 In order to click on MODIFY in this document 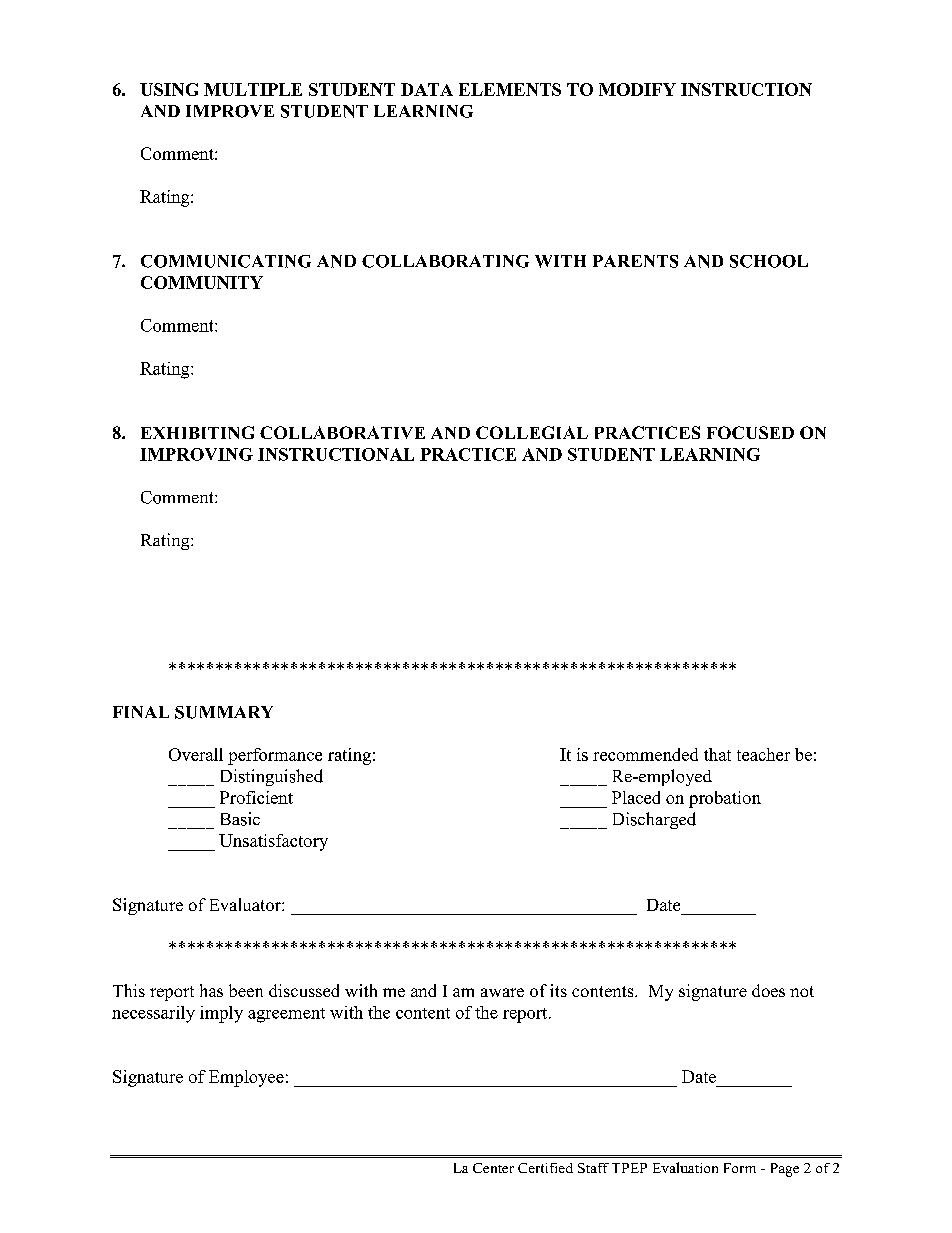, I will do `click(637, 89)`.
